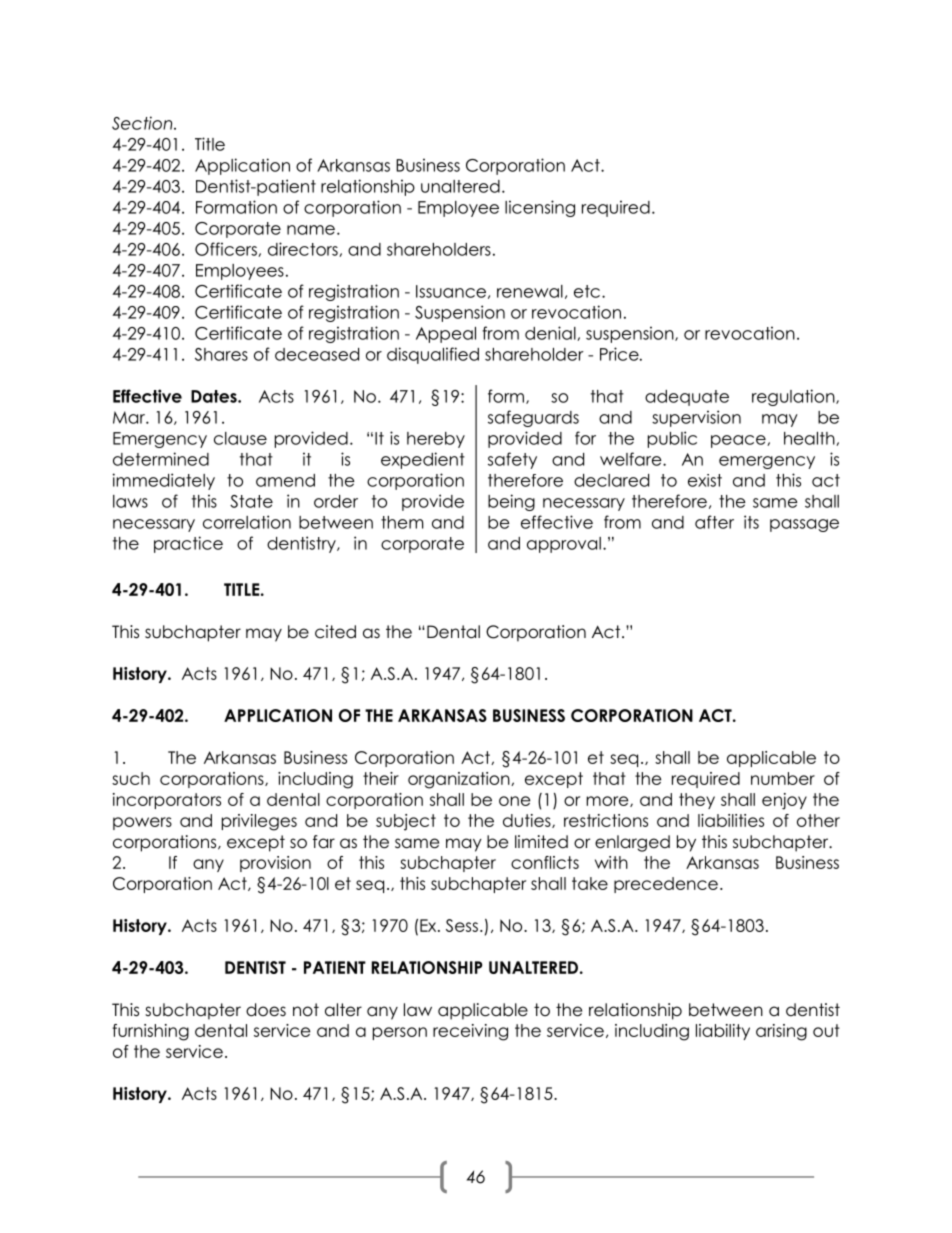 The image size is (952, 1233). Describe the element at coordinates (143, 123) in the image. I see `Section` at that location.
